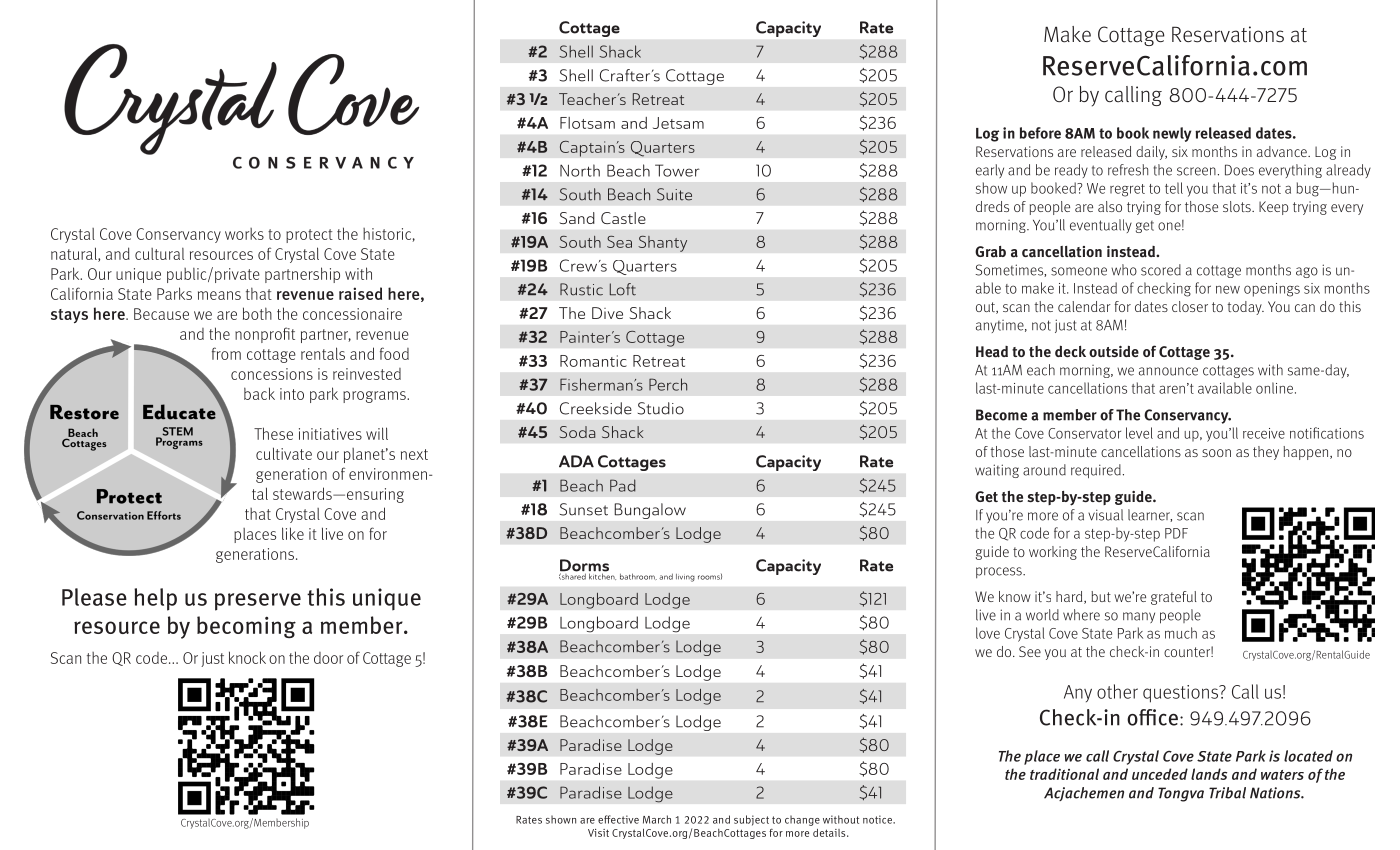 Image resolution: width=1400 pixels, height=850 pixels. Describe the element at coordinates (678, 123) in the screenshot. I see `Jetsam` at that location.
